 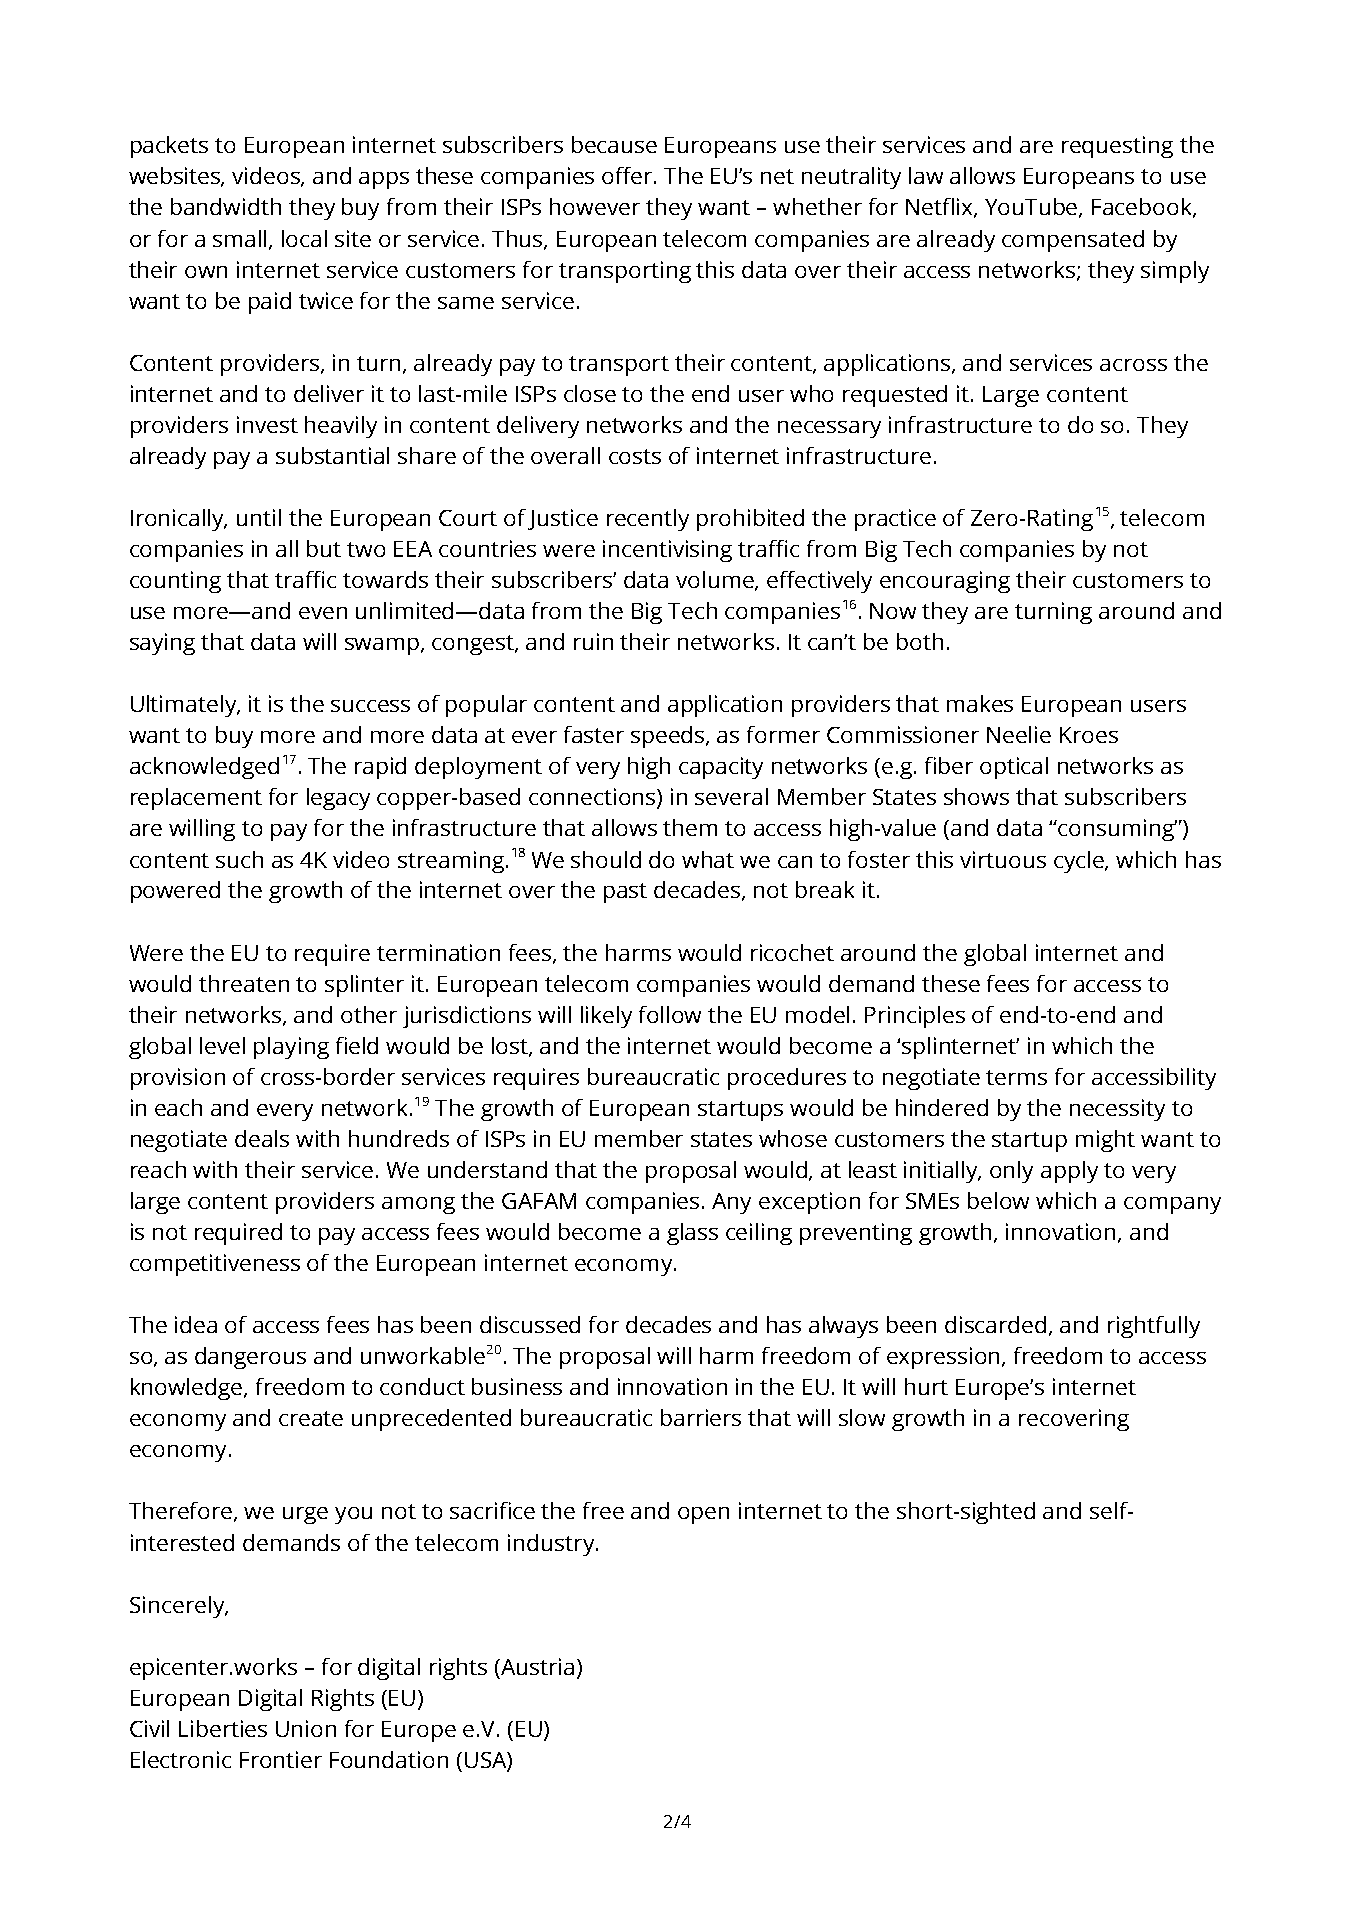 I want to click on legacy, so click(x=338, y=799).
